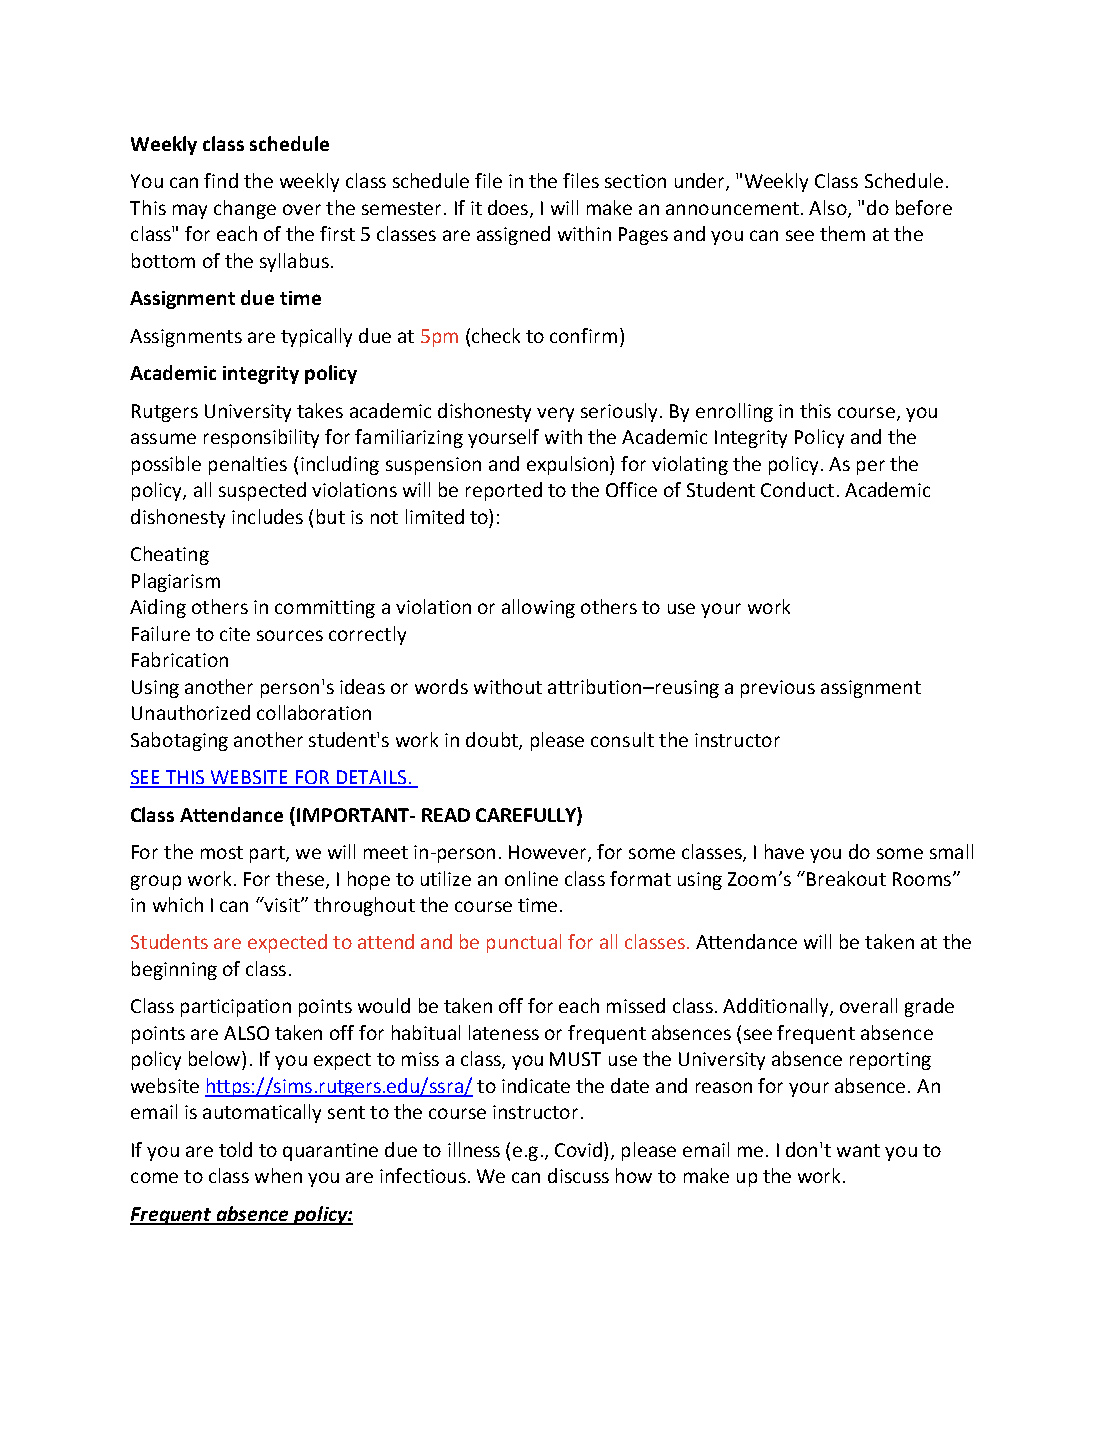  Describe the element at coordinates (580, 1149) in the screenshot. I see `Covid` at that location.
